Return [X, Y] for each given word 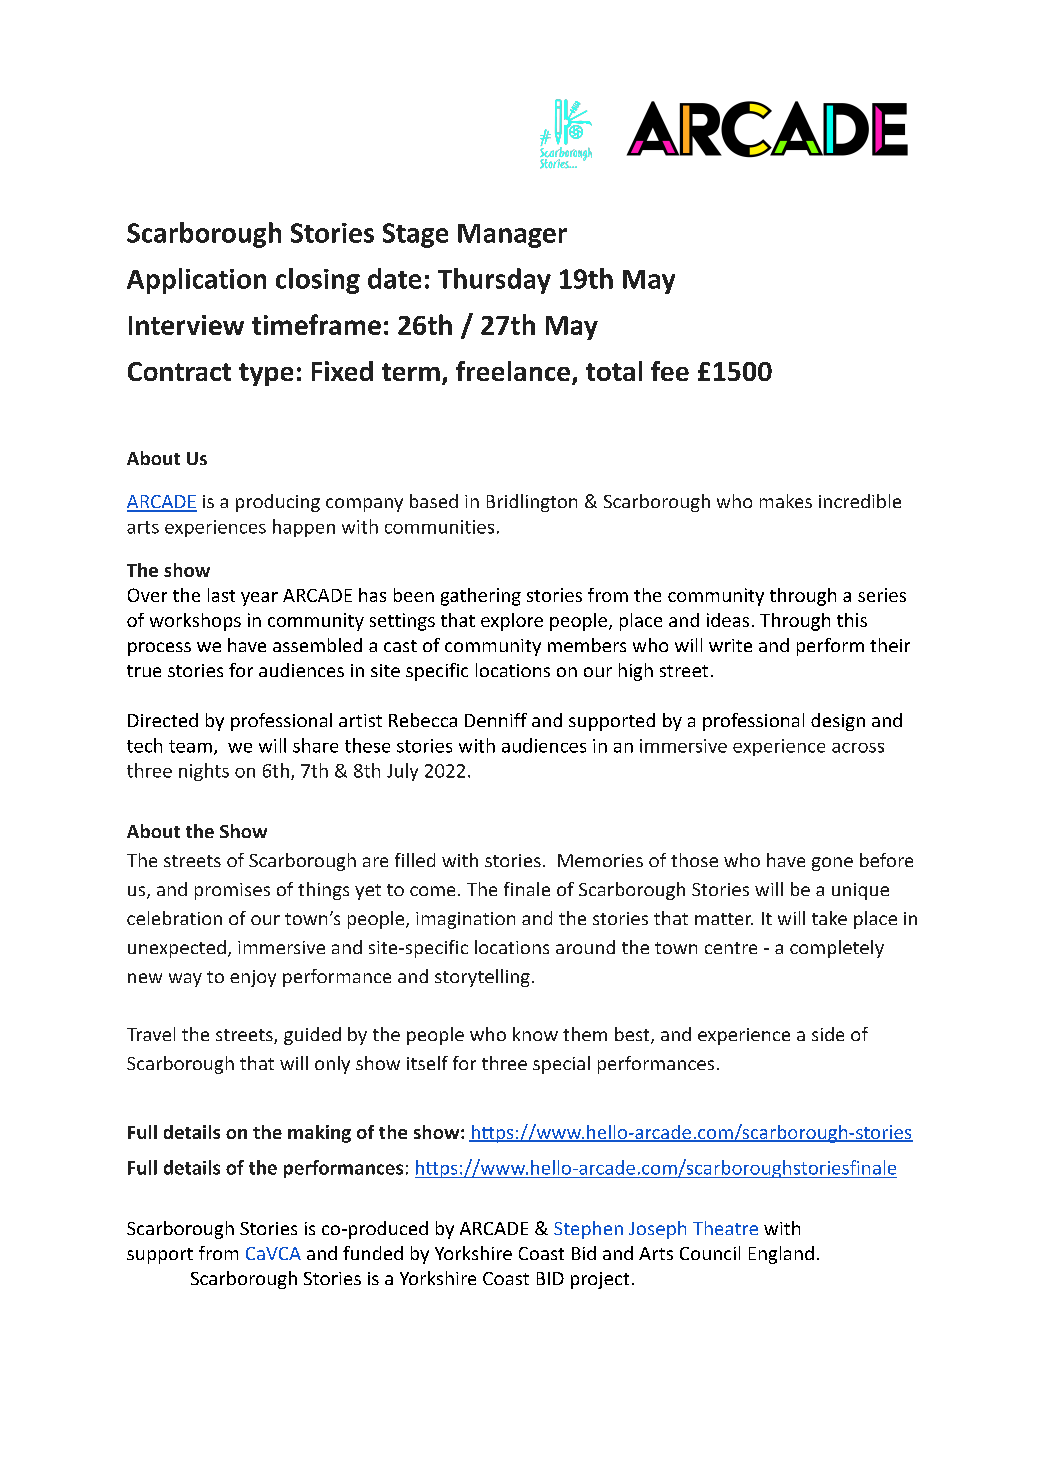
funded [373, 1253]
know [535, 1034]
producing [278, 503]
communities [439, 527]
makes [786, 501]
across [858, 748]
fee [670, 371]
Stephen [588, 1230]
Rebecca [423, 720]
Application [196, 281]
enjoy [253, 978]
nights [204, 772]
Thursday [494, 281]
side [828, 1034]
